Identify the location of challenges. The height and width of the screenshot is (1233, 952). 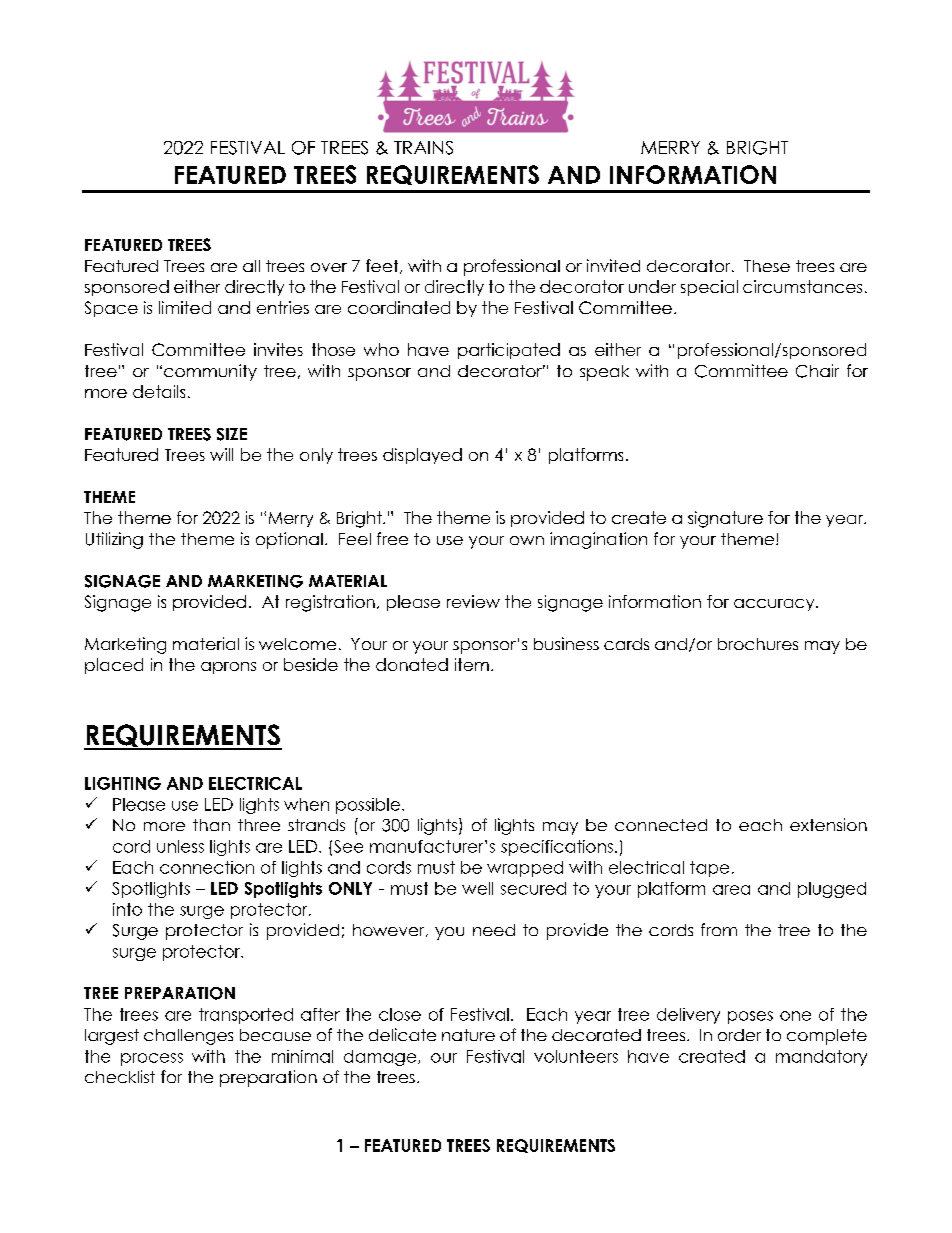
(188, 1037).
